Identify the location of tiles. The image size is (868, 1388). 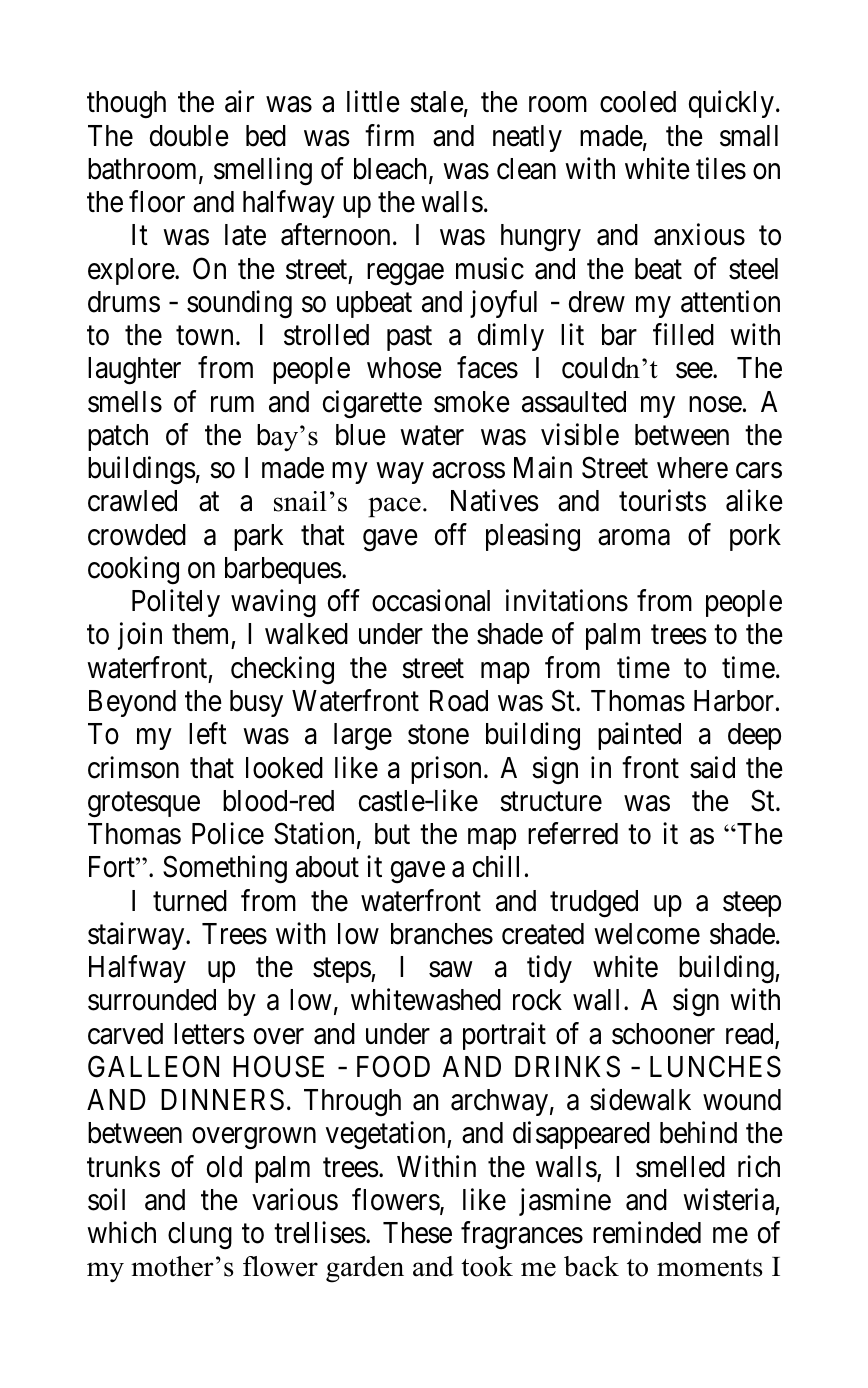
(721, 168).
